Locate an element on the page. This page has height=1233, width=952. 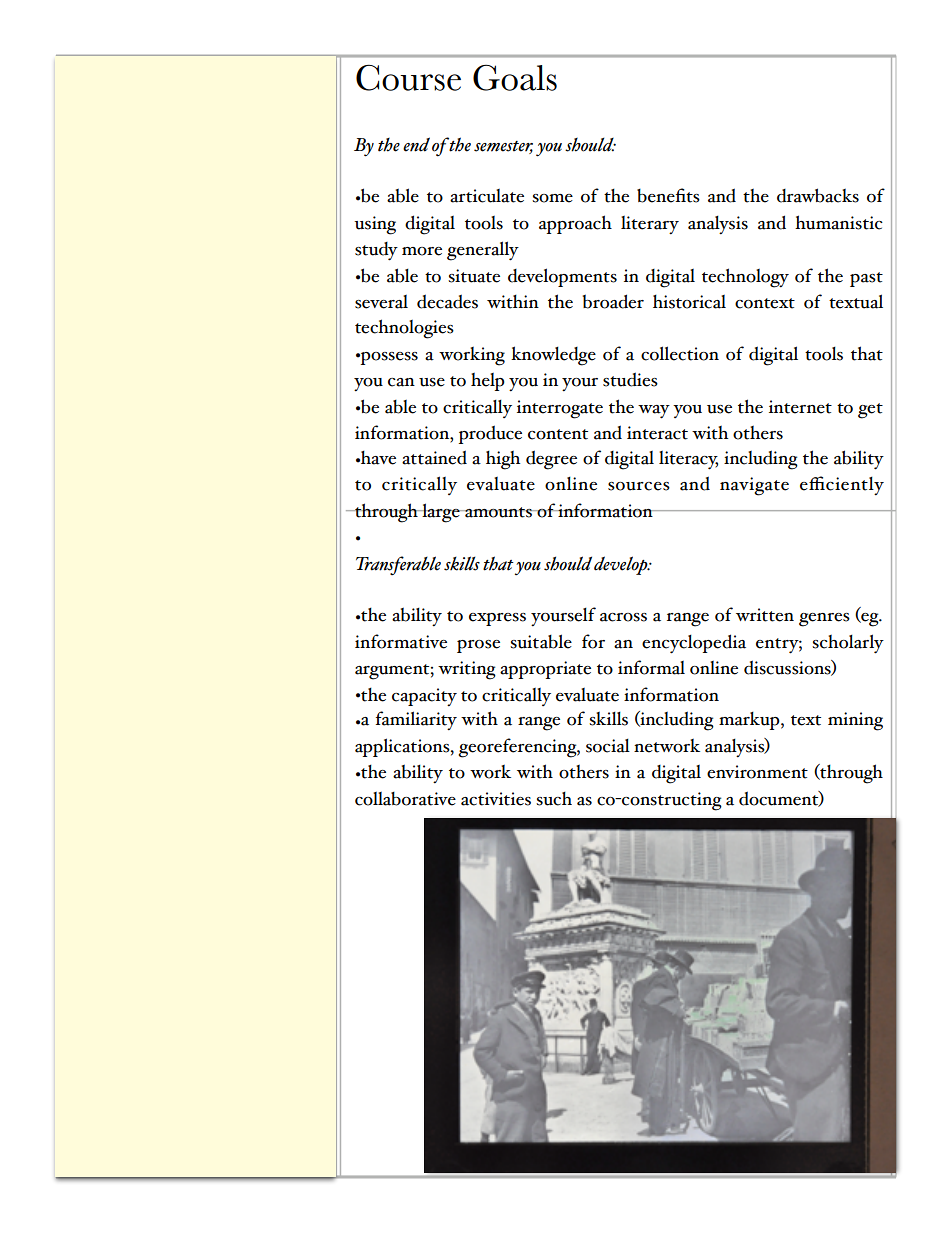
drawbacks is located at coordinates (818, 195).
